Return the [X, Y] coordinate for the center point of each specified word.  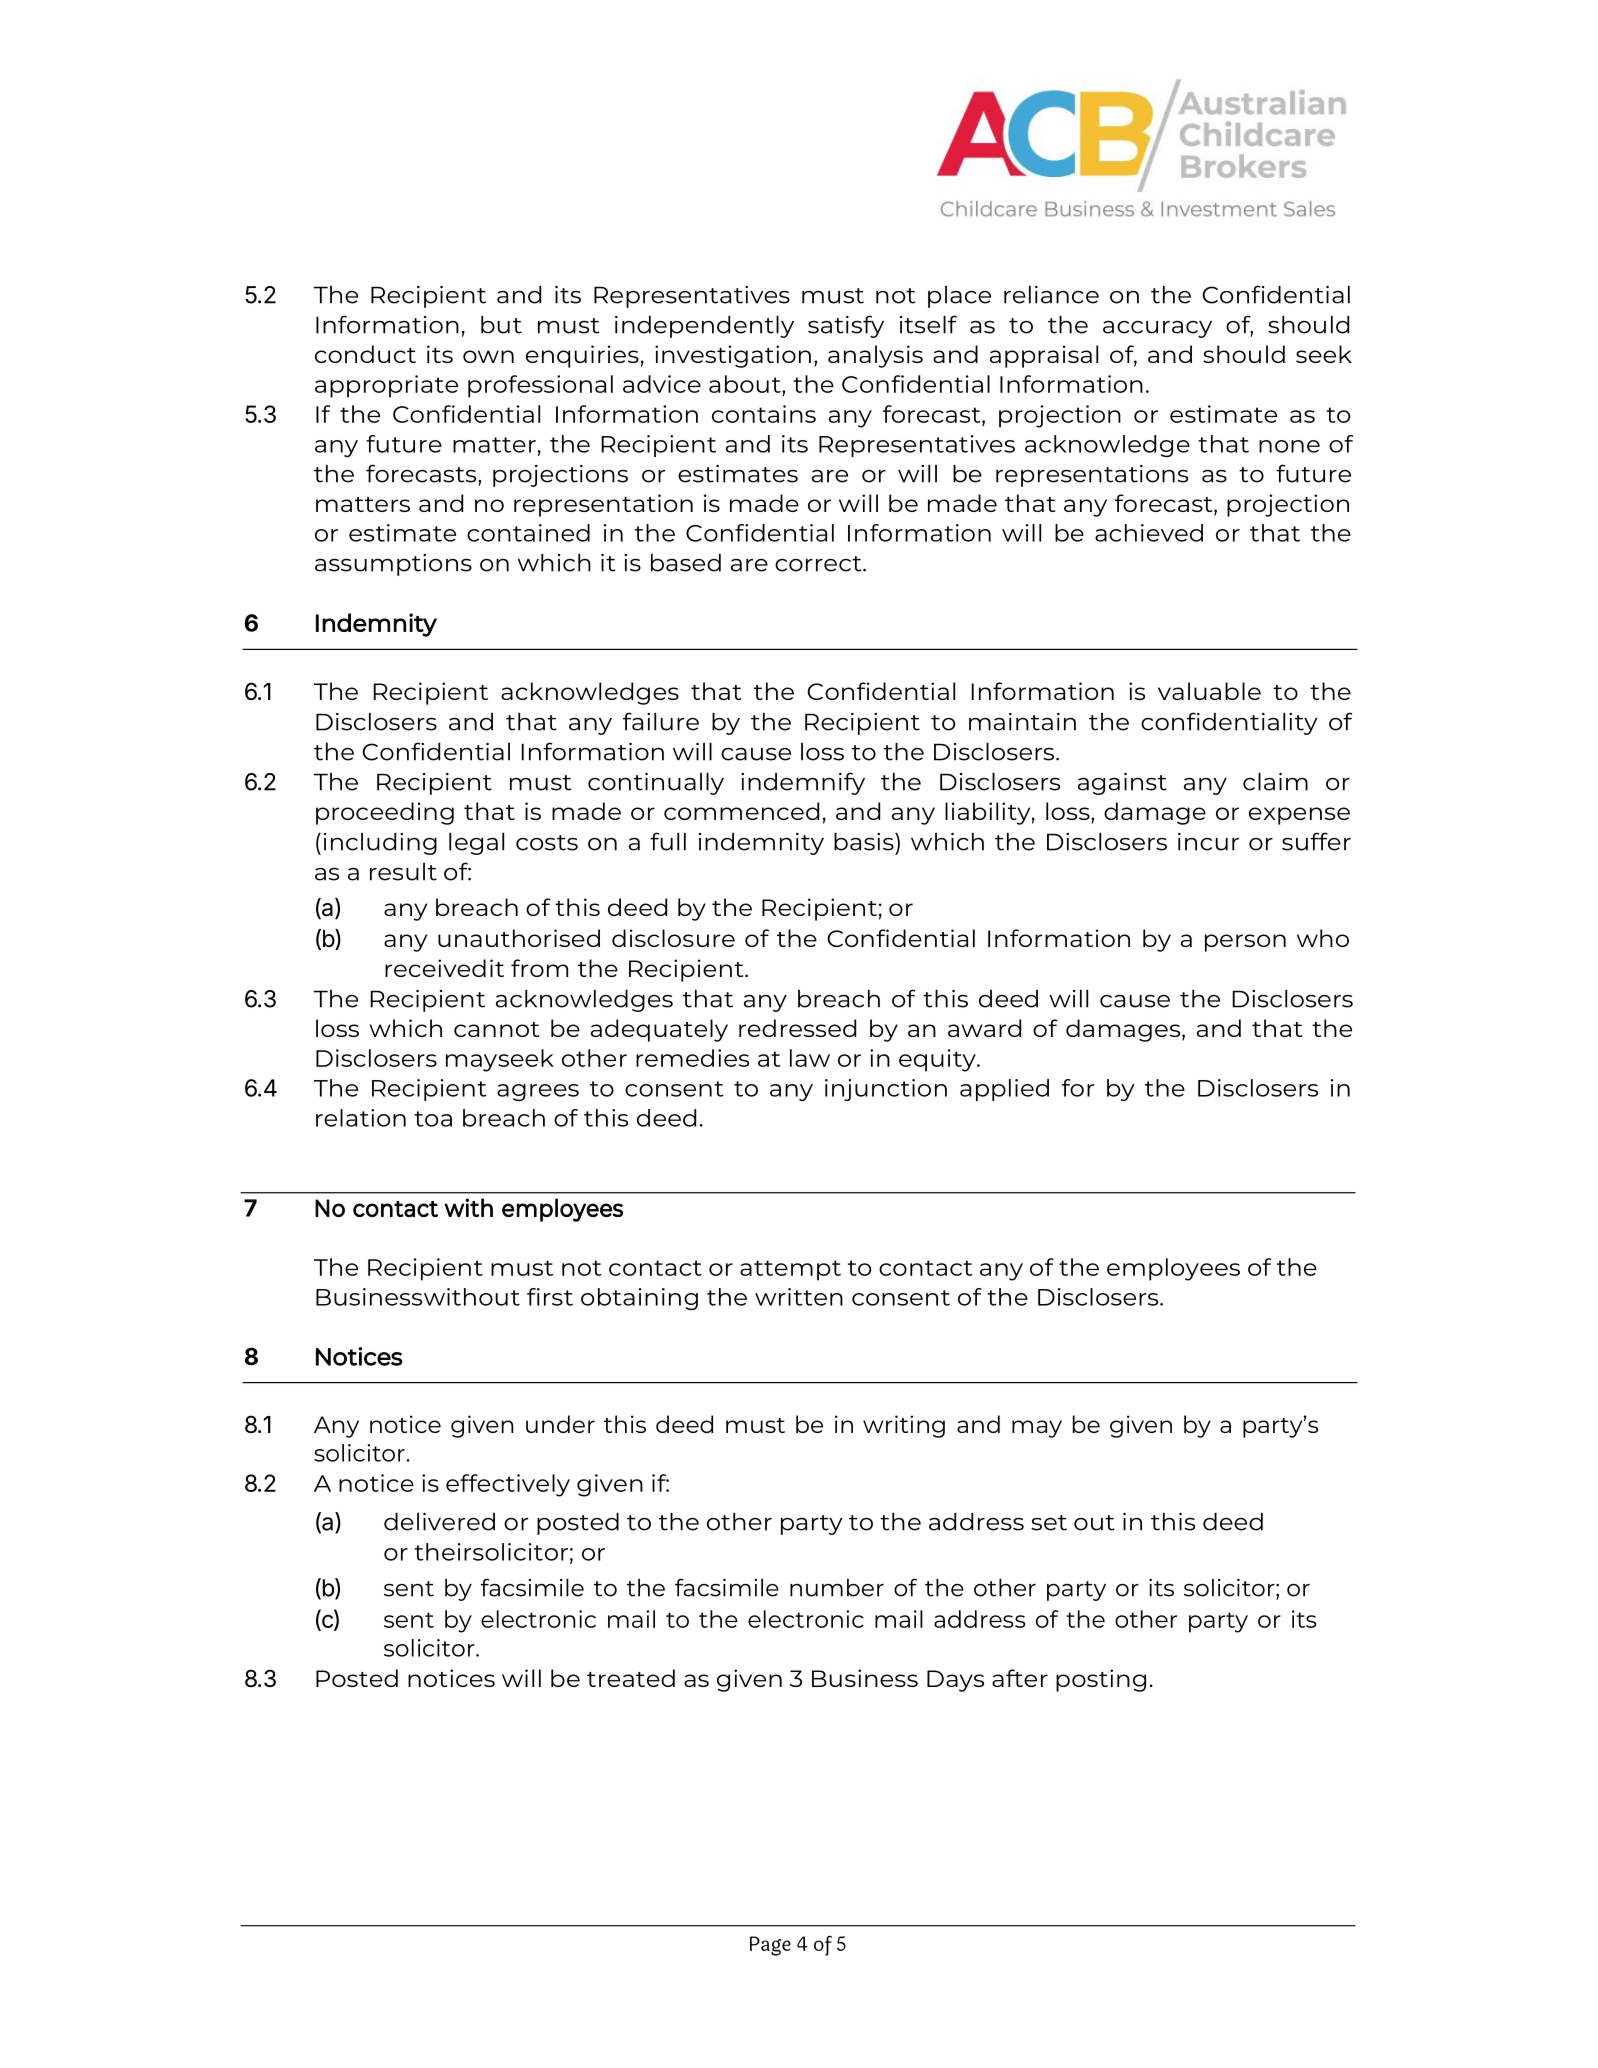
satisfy [846, 326]
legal [476, 844]
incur [1208, 842]
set [1049, 1523]
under [560, 1424]
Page [770, 1946]
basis [865, 842]
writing [904, 1426]
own [488, 356]
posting [1101, 1680]
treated [631, 1678]
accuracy [1157, 329]
